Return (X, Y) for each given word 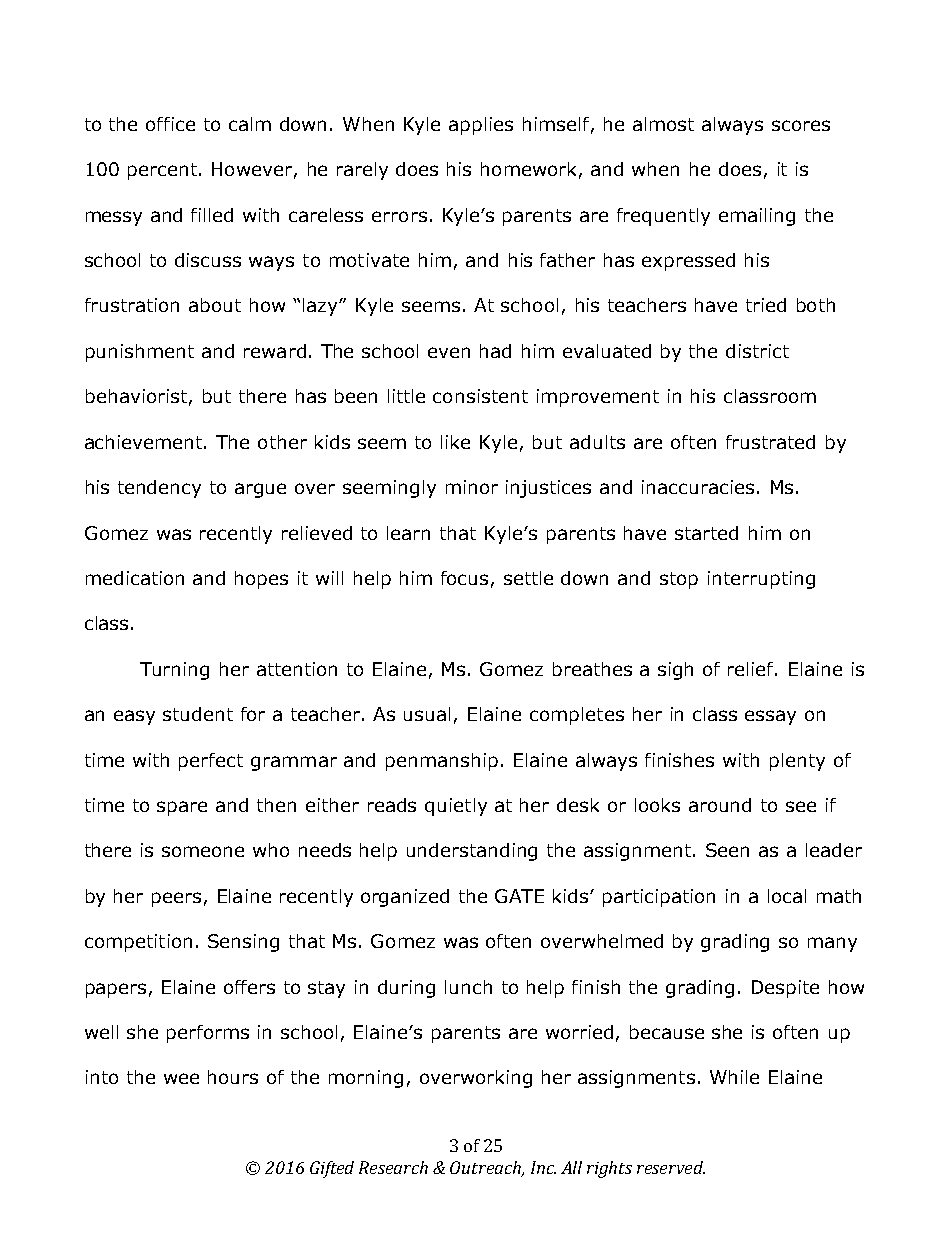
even (449, 352)
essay (770, 717)
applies (481, 126)
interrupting (761, 580)
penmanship (442, 762)
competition (138, 943)
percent (162, 171)
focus (464, 578)
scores (801, 125)
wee (181, 1078)
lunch (468, 987)
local (787, 896)
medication (135, 578)
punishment (140, 353)
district (757, 351)
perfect (211, 762)
